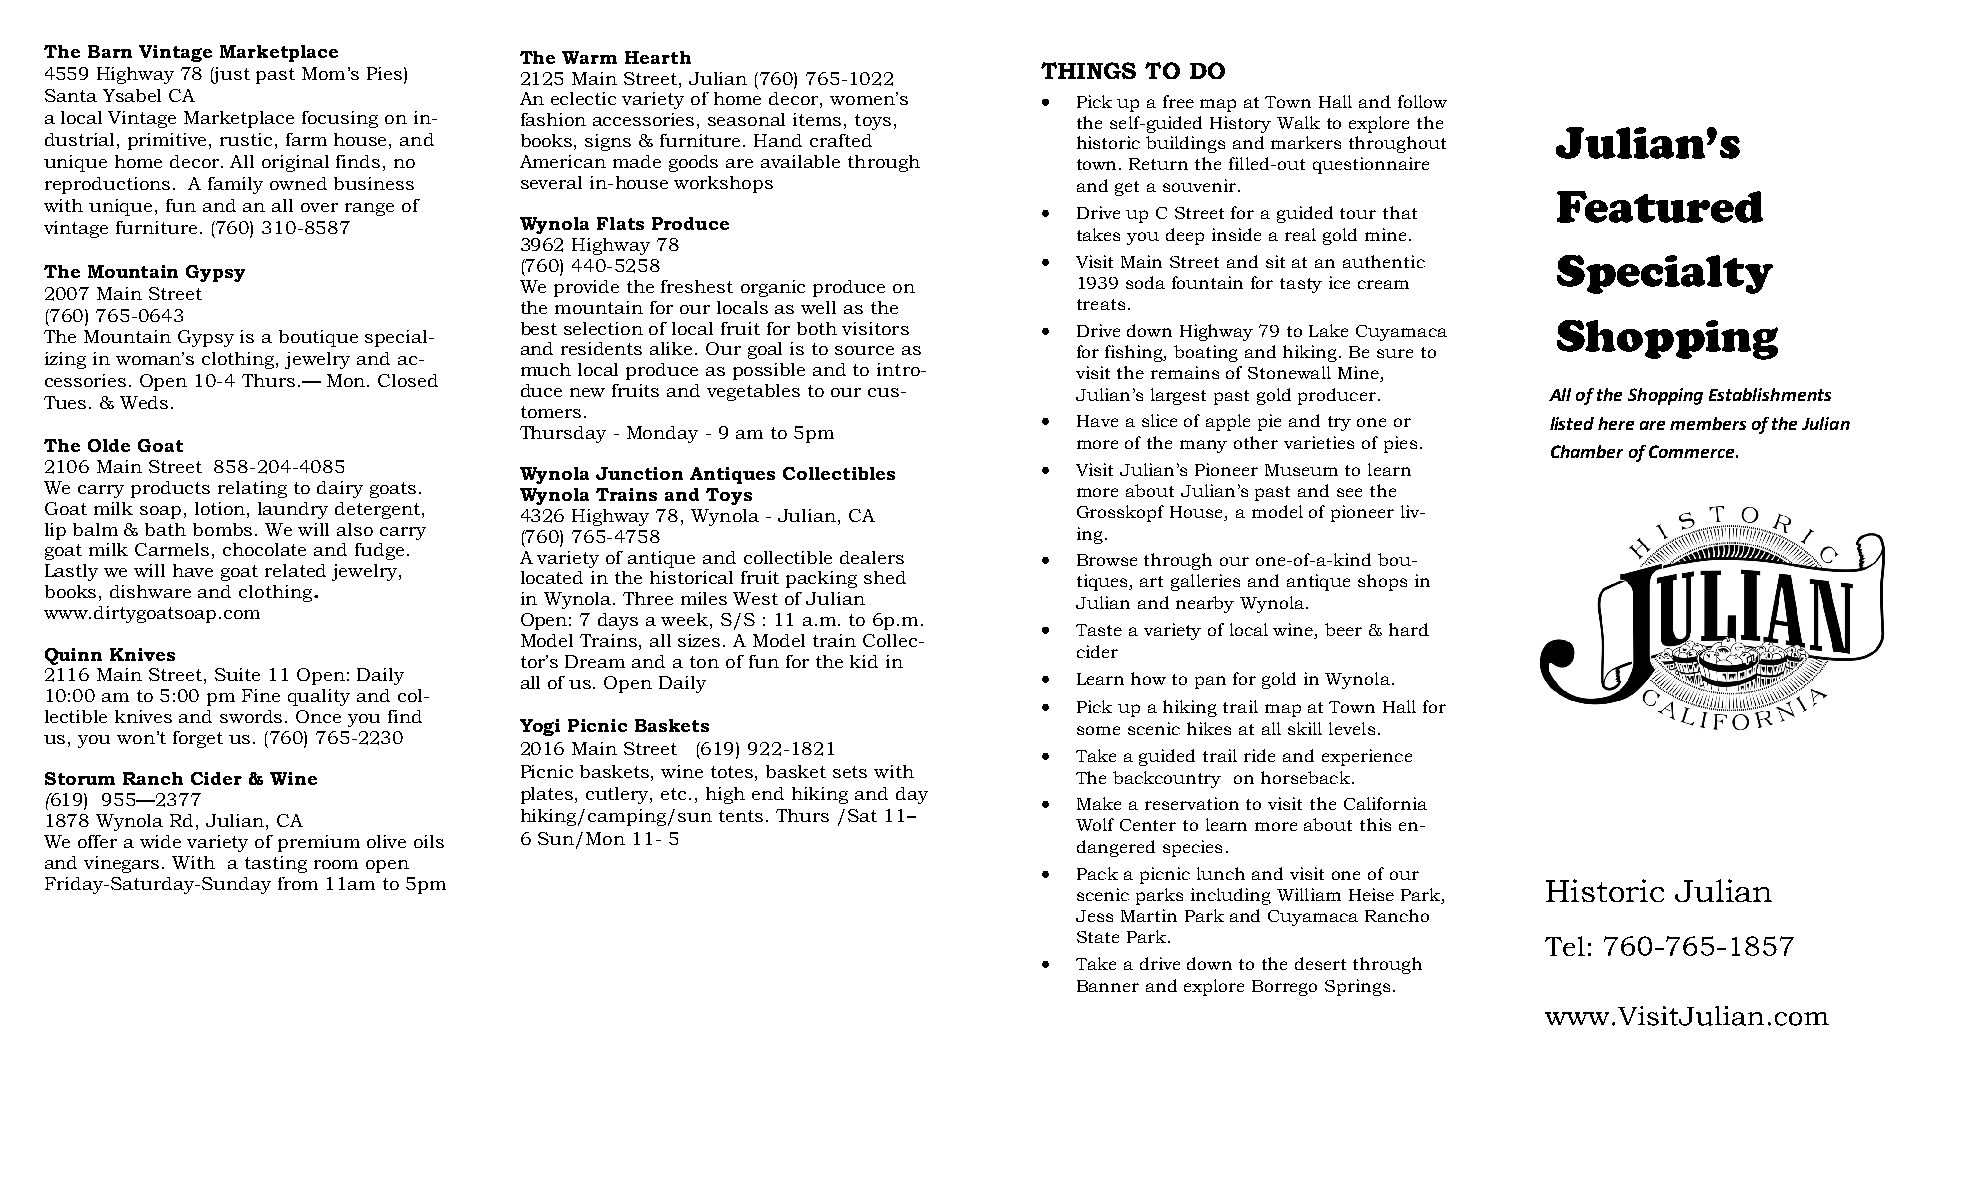 The image size is (1981, 1203). I want to click on from, so click(298, 883).
